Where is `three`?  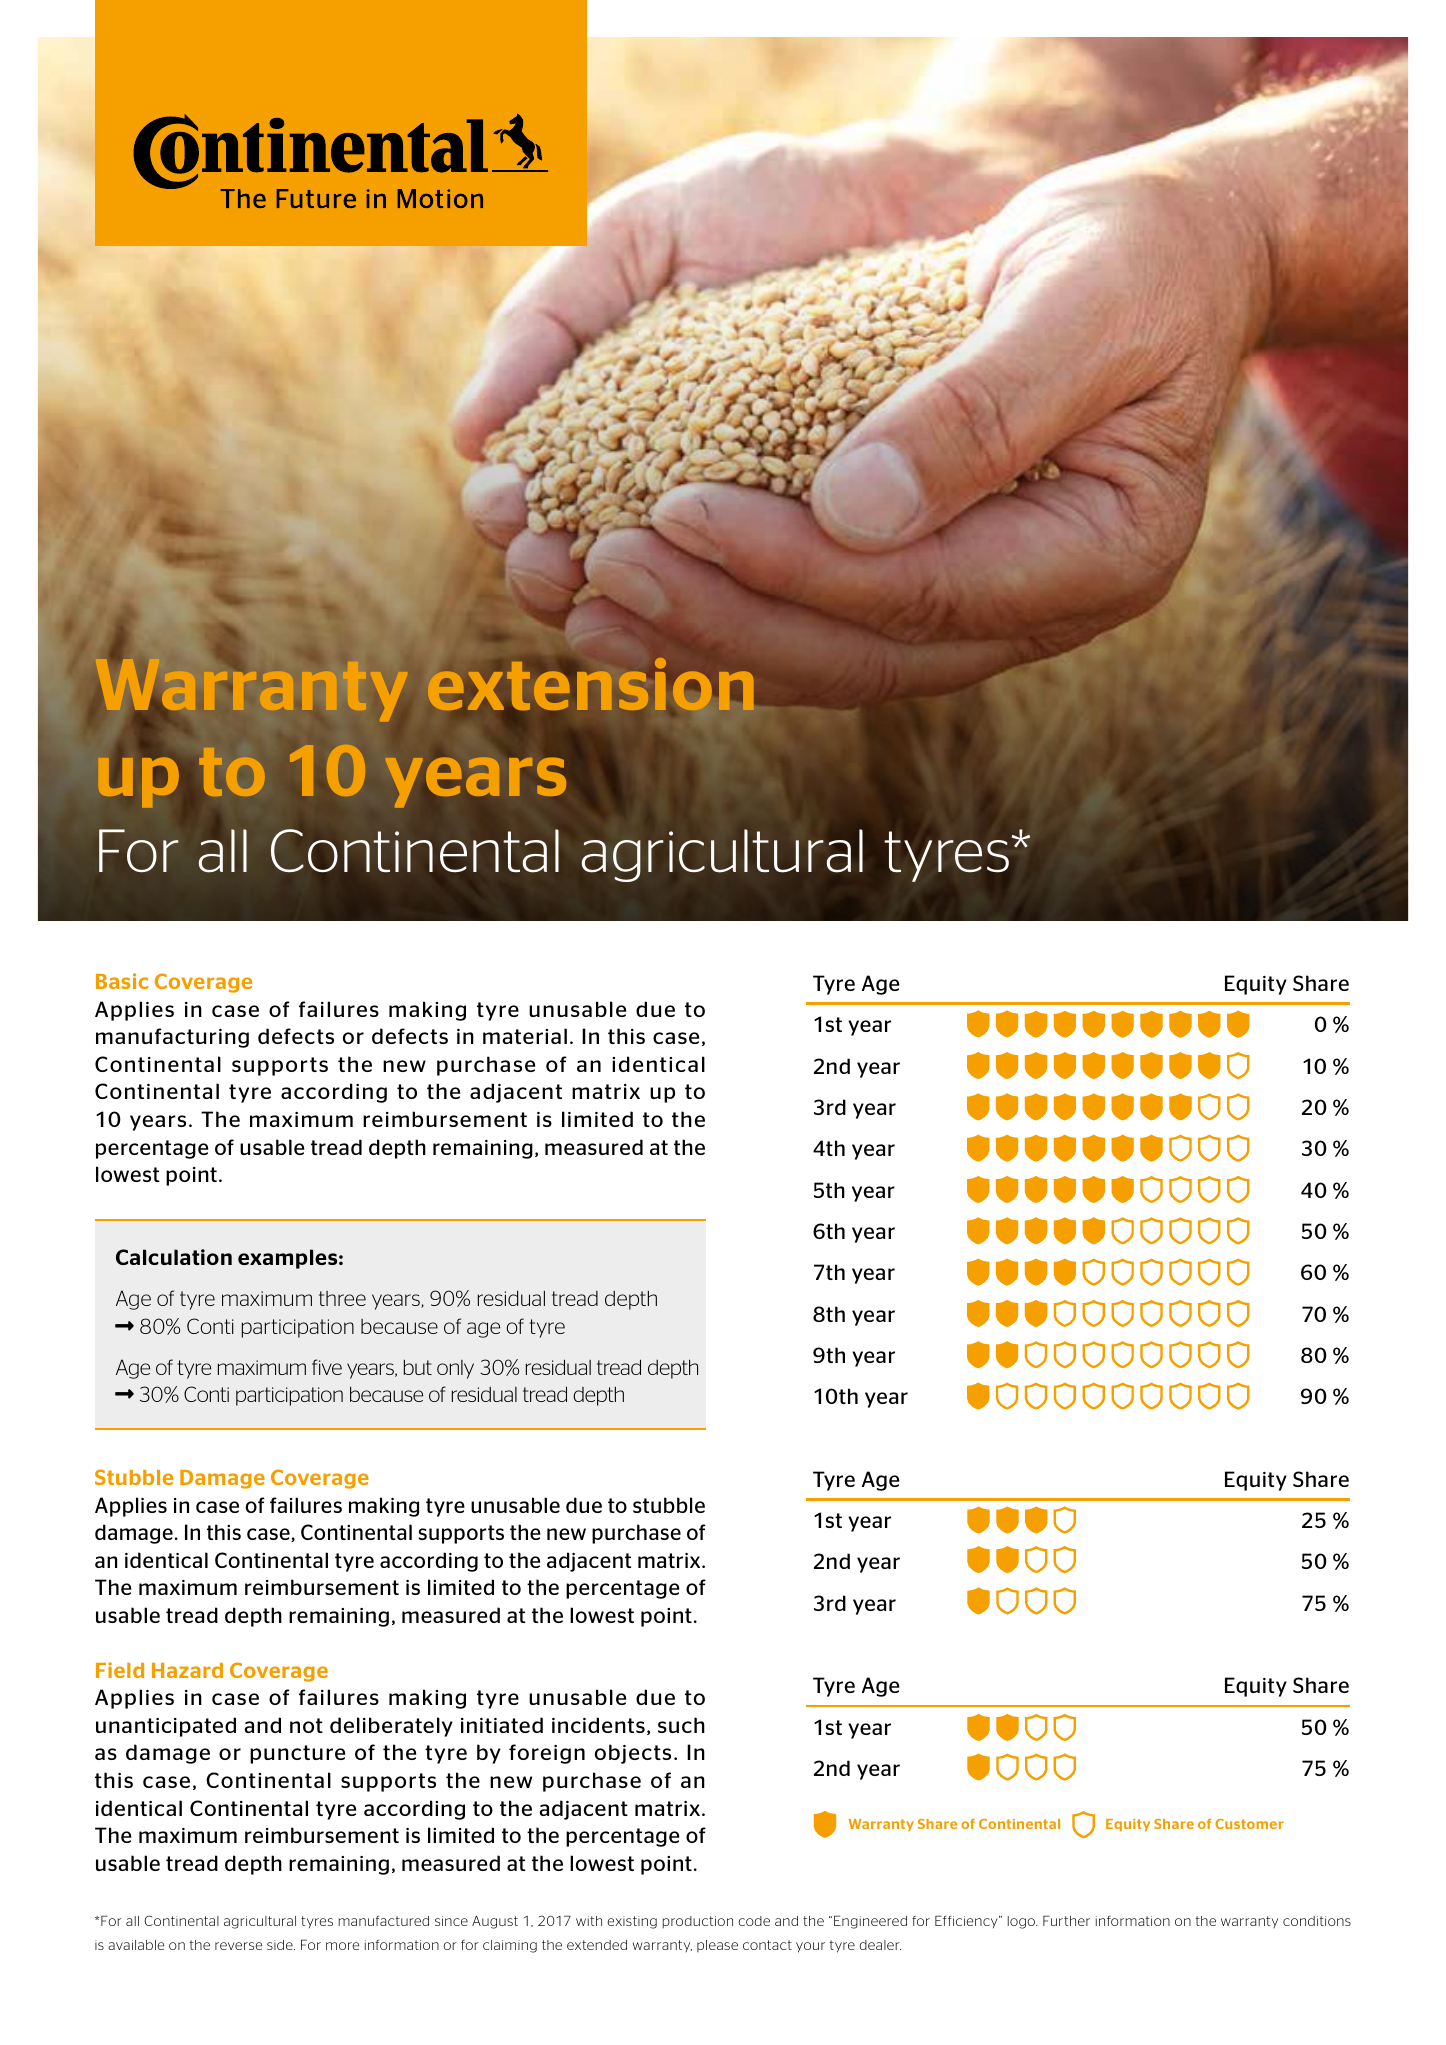
three is located at coordinates (342, 1298).
